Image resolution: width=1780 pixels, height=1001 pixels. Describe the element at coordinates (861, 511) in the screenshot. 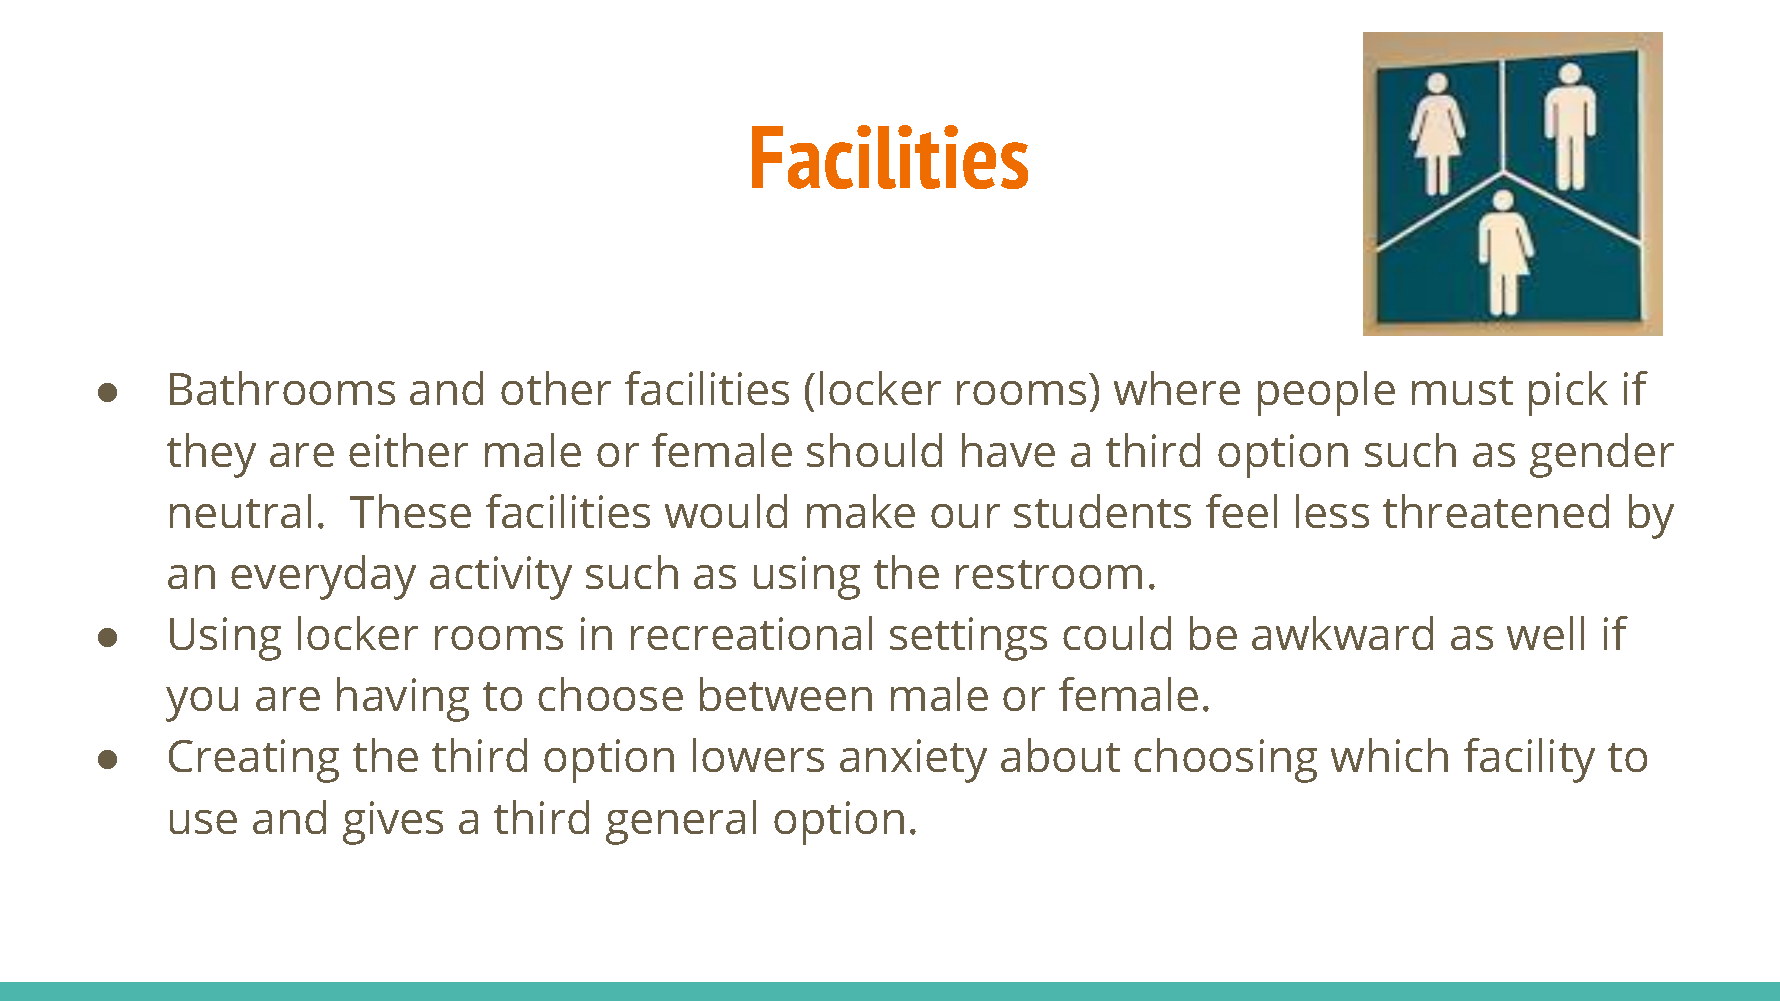

I see `make` at that location.
